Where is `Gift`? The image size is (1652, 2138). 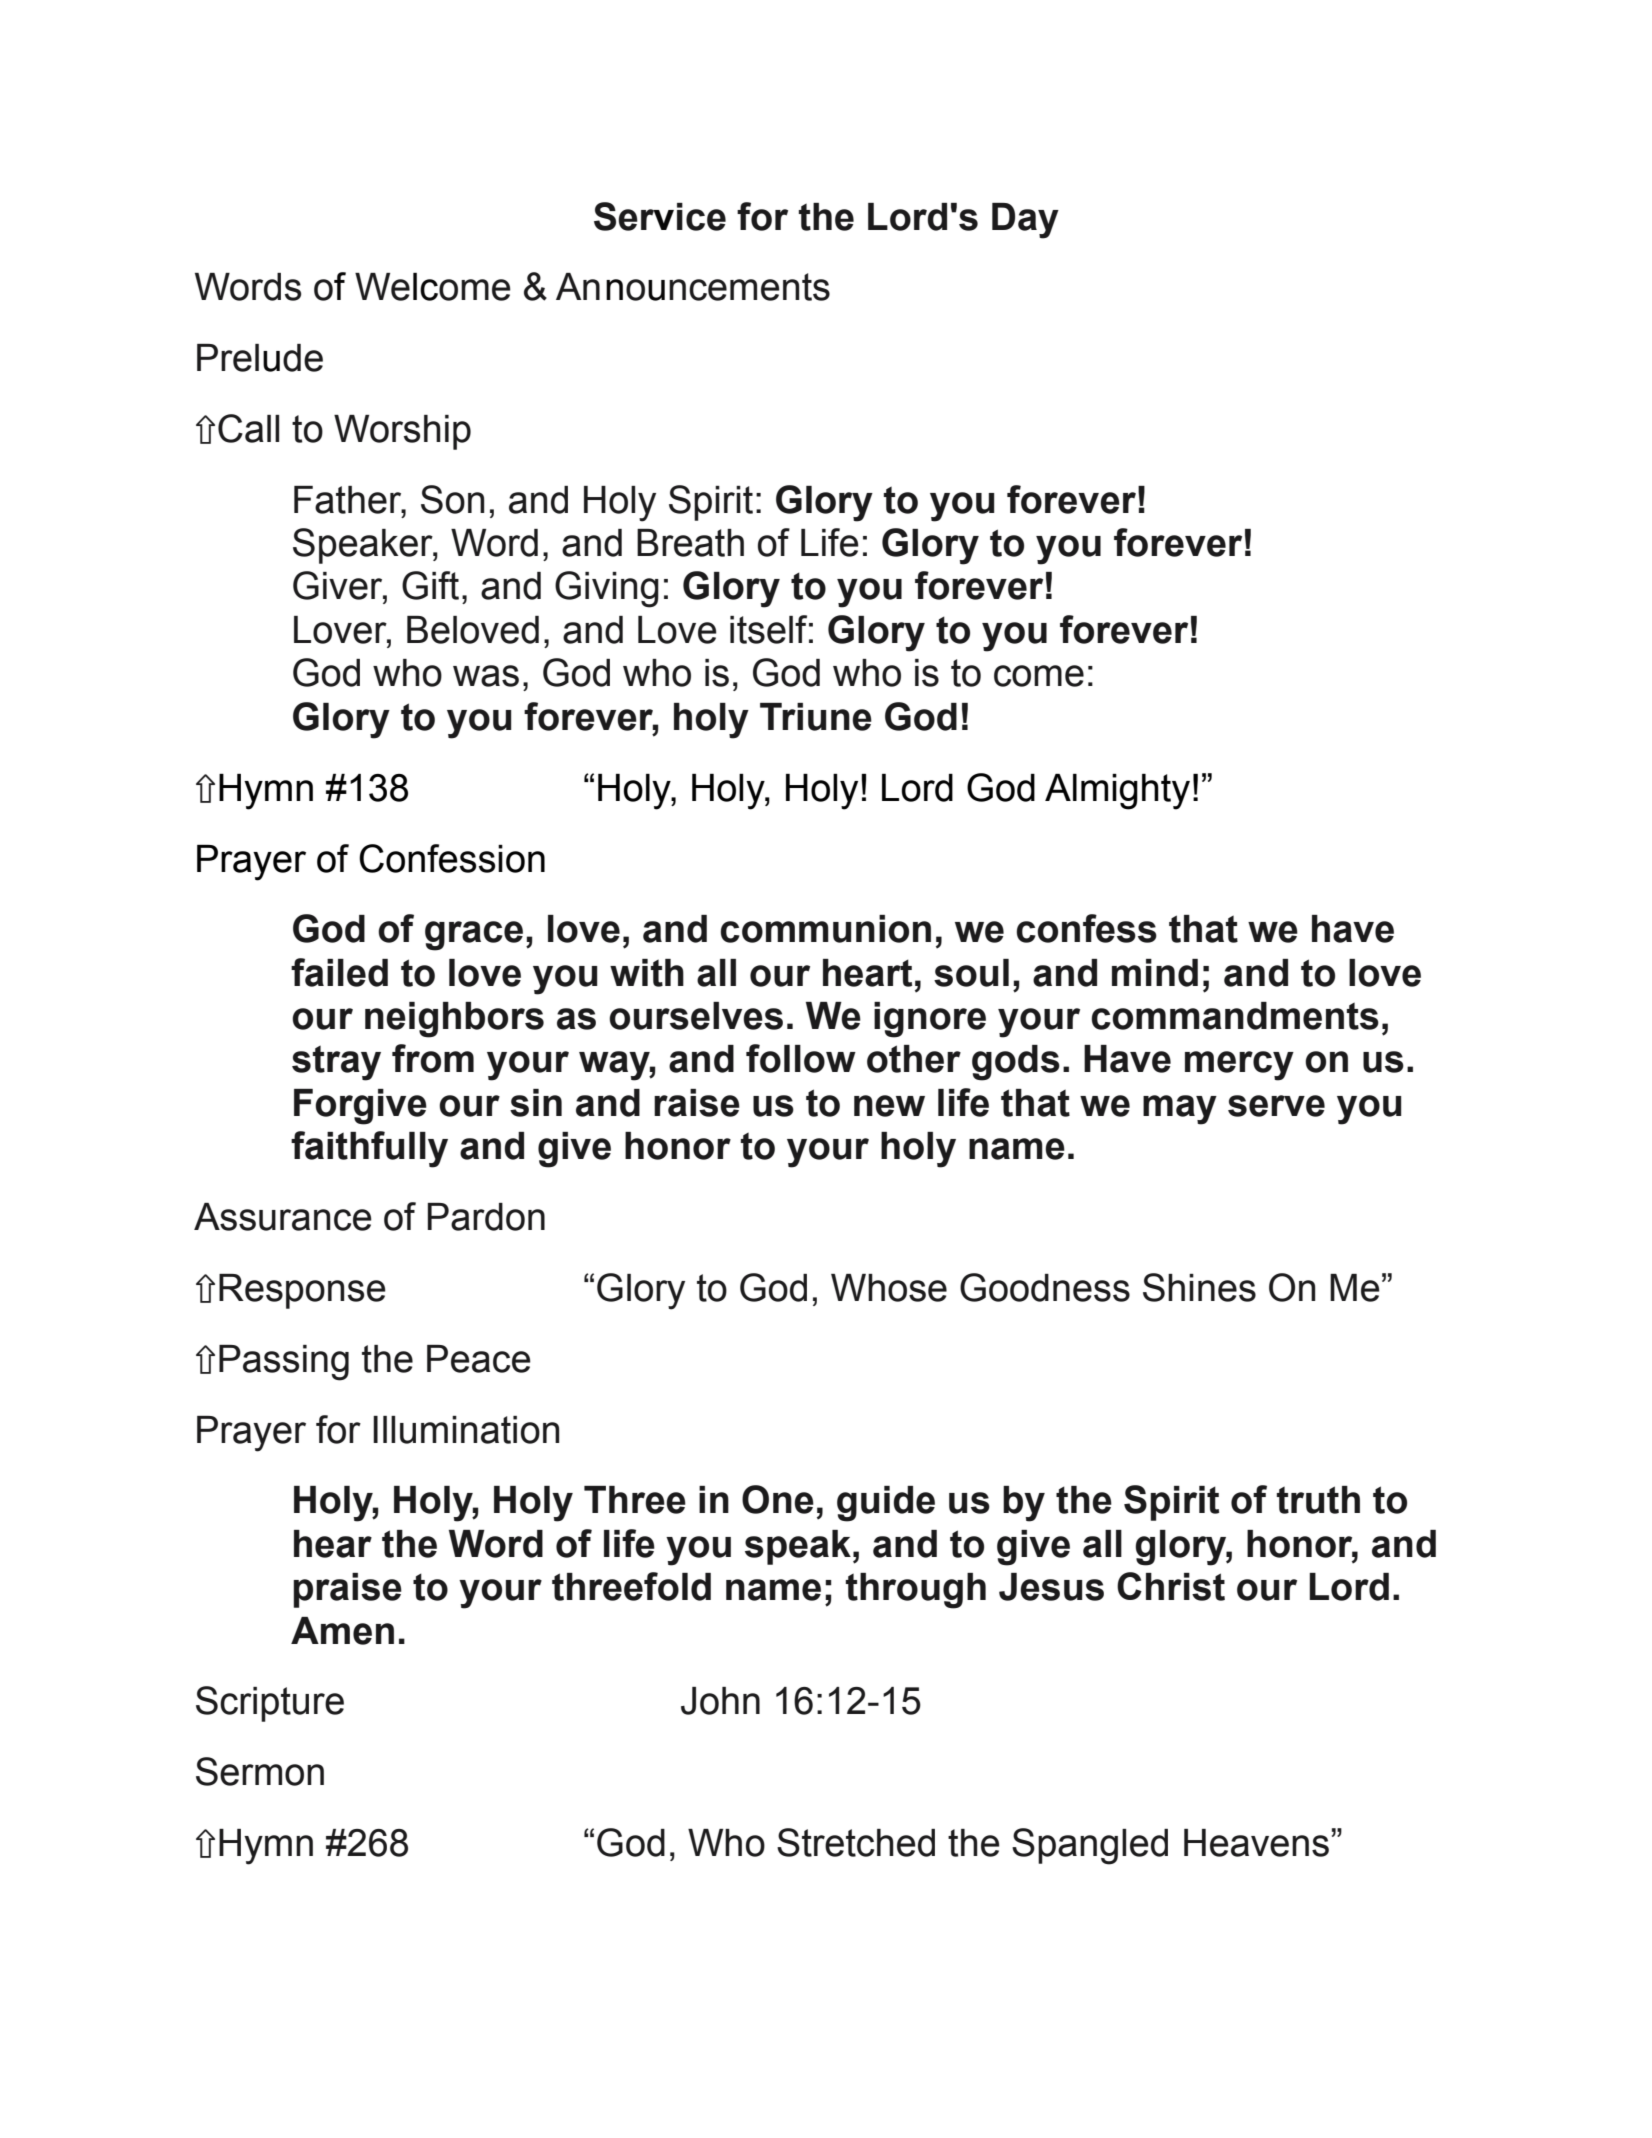
Gift is located at coordinates (430, 585).
